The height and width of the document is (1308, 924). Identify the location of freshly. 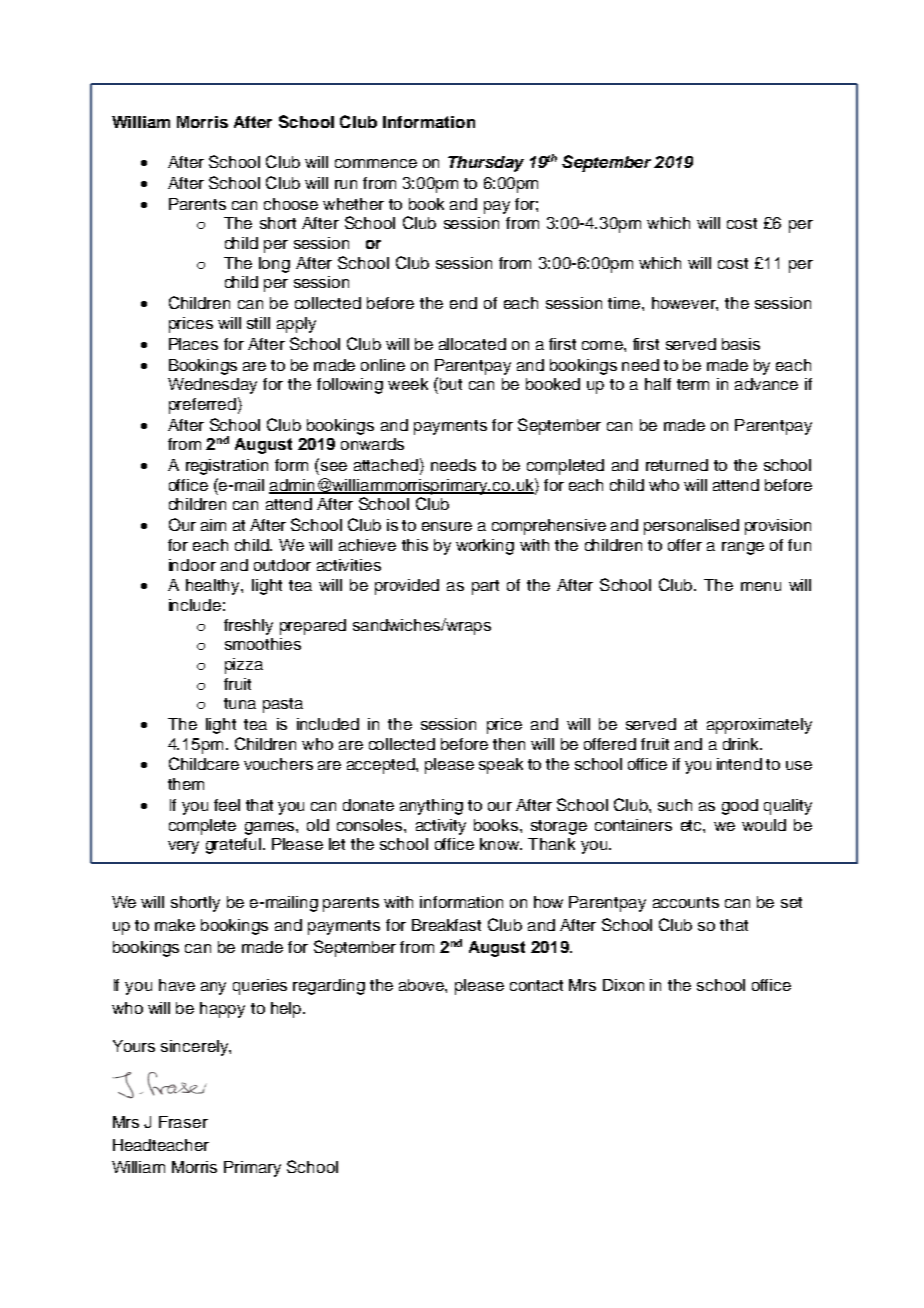
(248, 627).
